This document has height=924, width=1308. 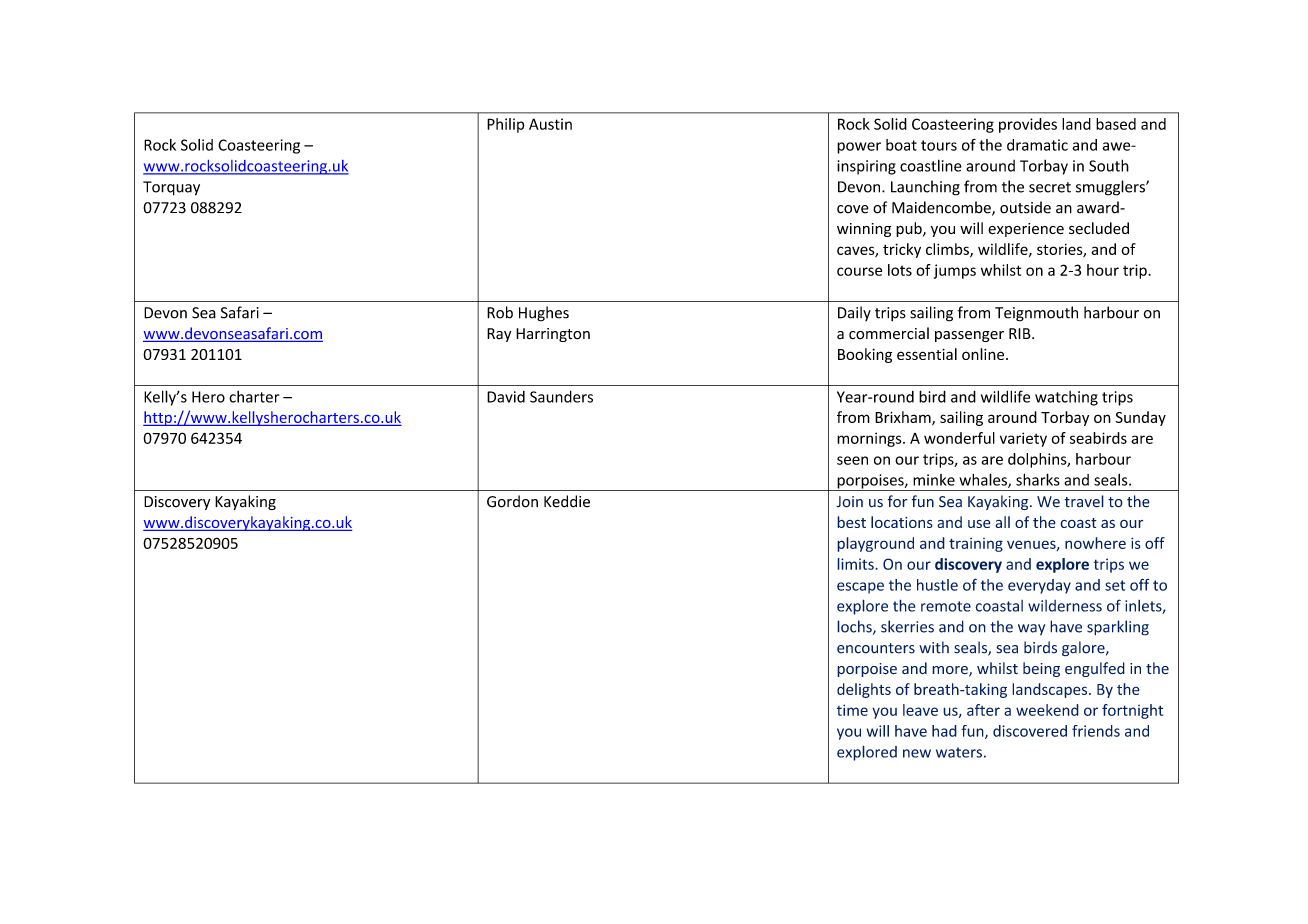 I want to click on variety, so click(x=1023, y=439).
